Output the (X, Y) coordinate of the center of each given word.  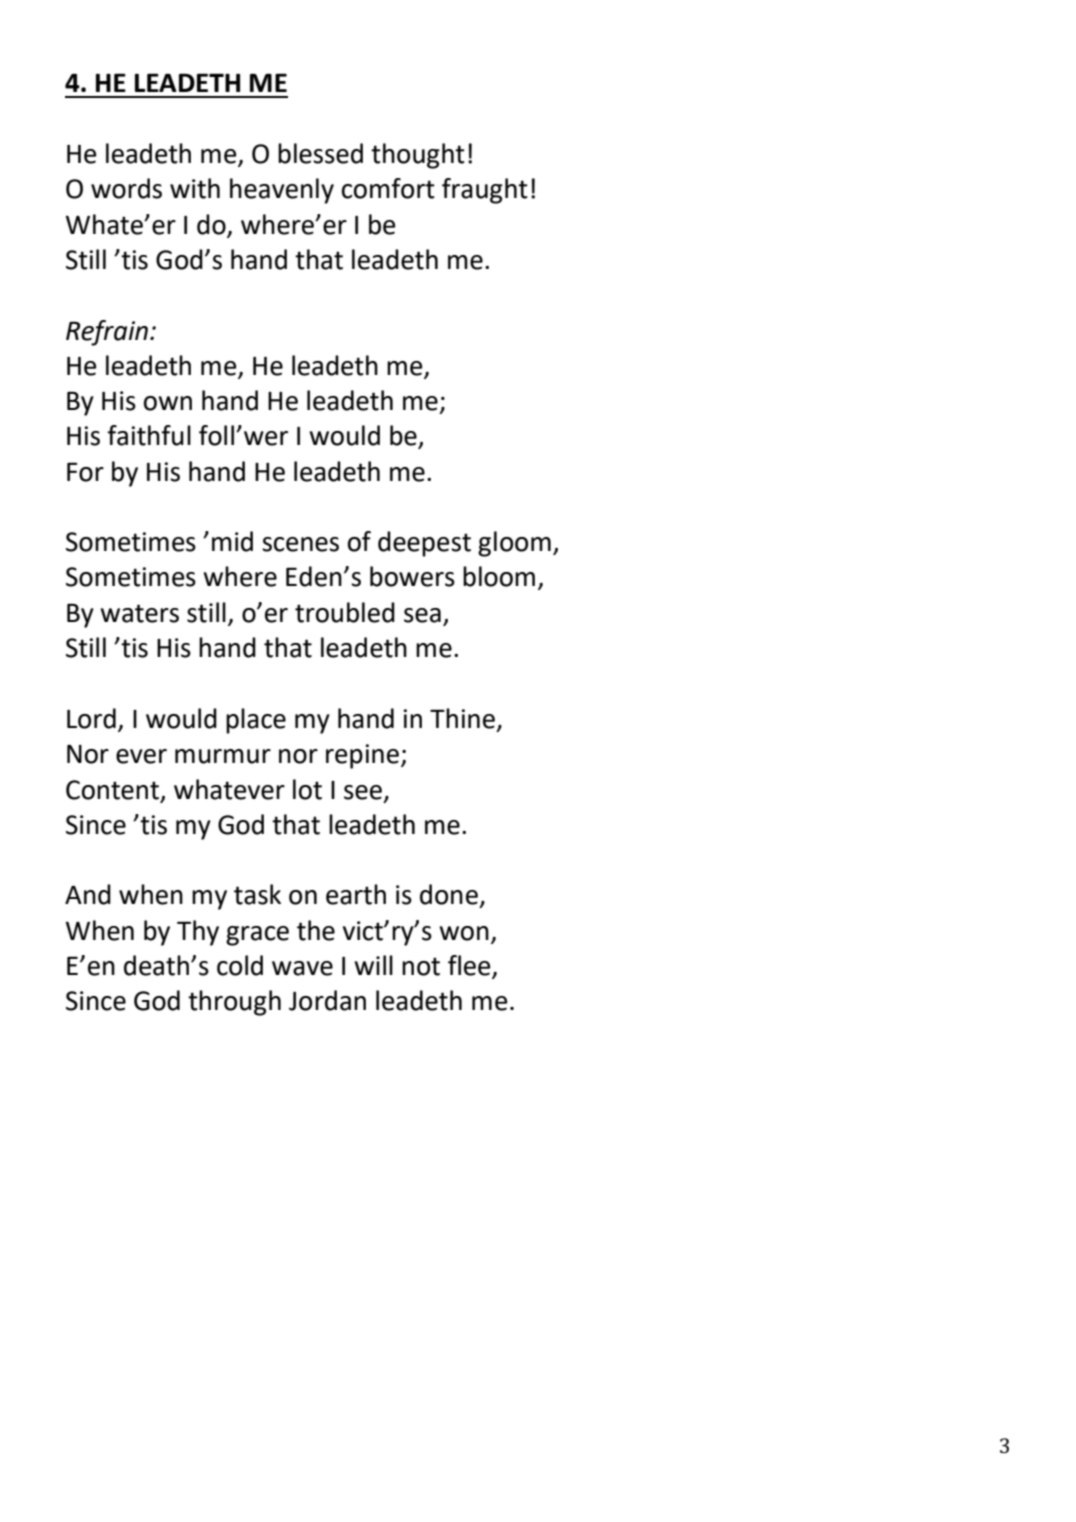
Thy (198, 933)
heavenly (282, 191)
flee (470, 966)
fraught (485, 191)
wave (302, 968)
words (126, 188)
